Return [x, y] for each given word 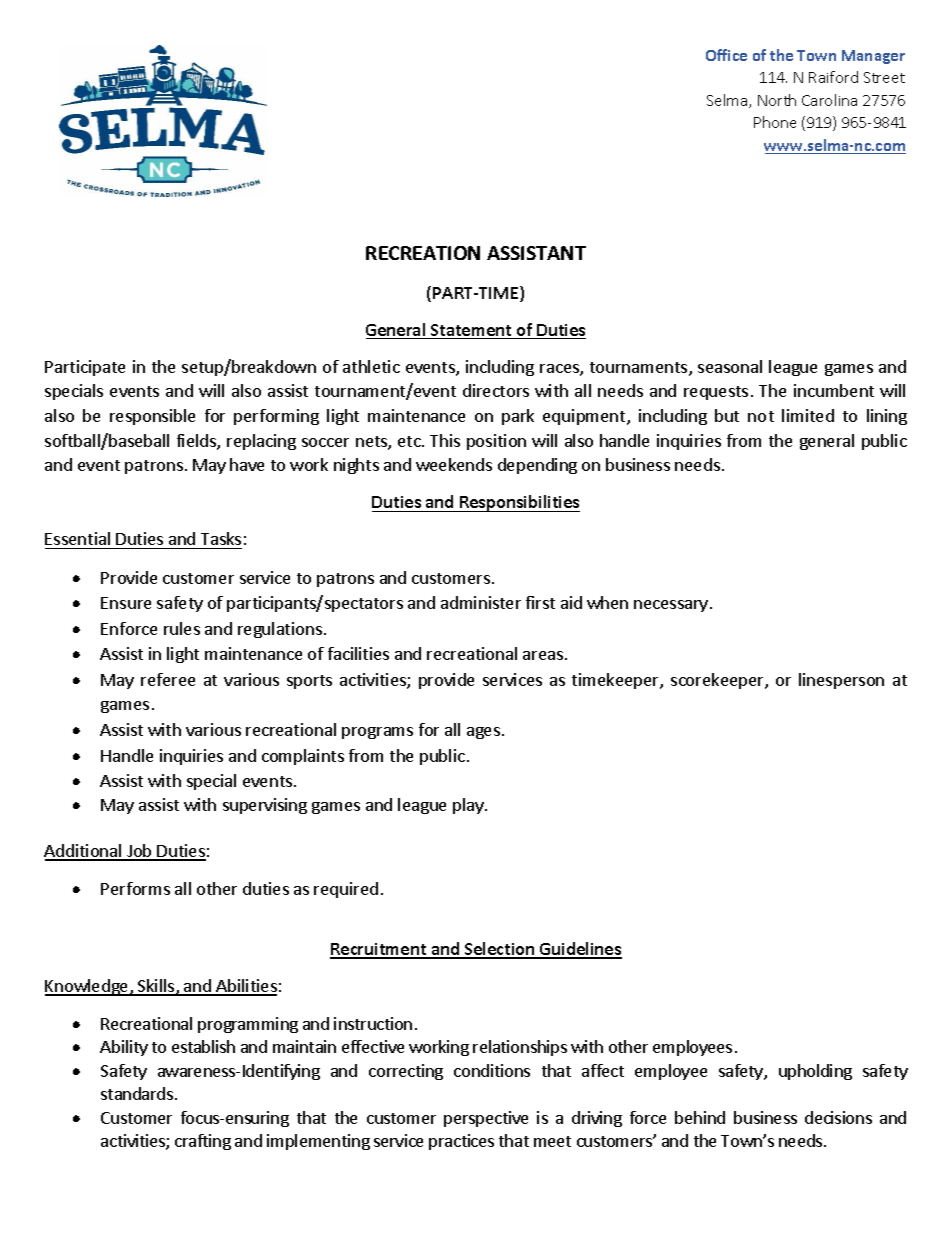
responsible [152, 417]
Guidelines [580, 950]
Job [139, 852]
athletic [371, 366]
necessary [671, 606]
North [777, 100]
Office [726, 55]
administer [481, 602]
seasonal [730, 366]
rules [182, 628]
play [469, 806]
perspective [486, 1119]
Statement [471, 331]
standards [138, 1093]
